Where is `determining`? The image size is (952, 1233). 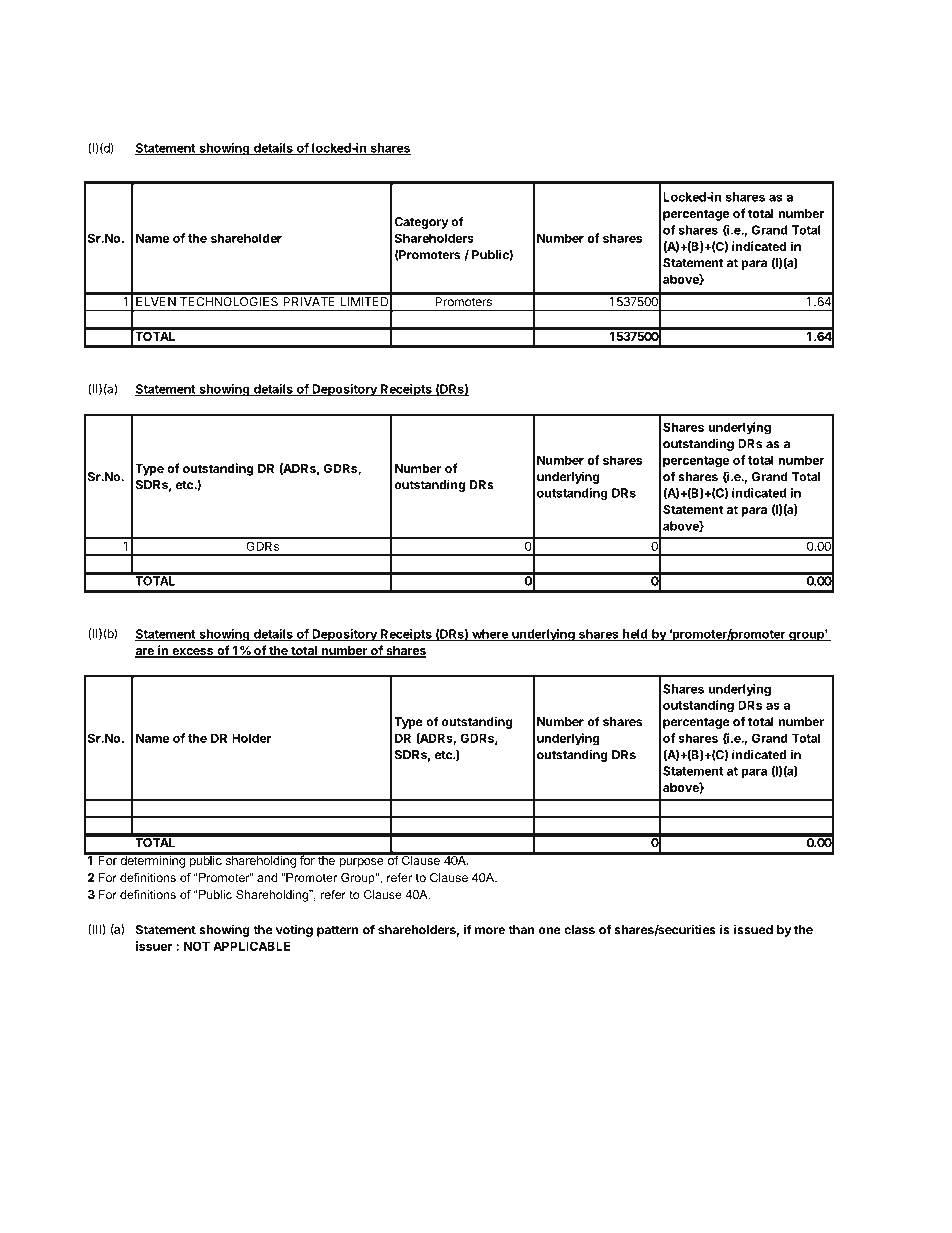
determining is located at coordinates (152, 860).
